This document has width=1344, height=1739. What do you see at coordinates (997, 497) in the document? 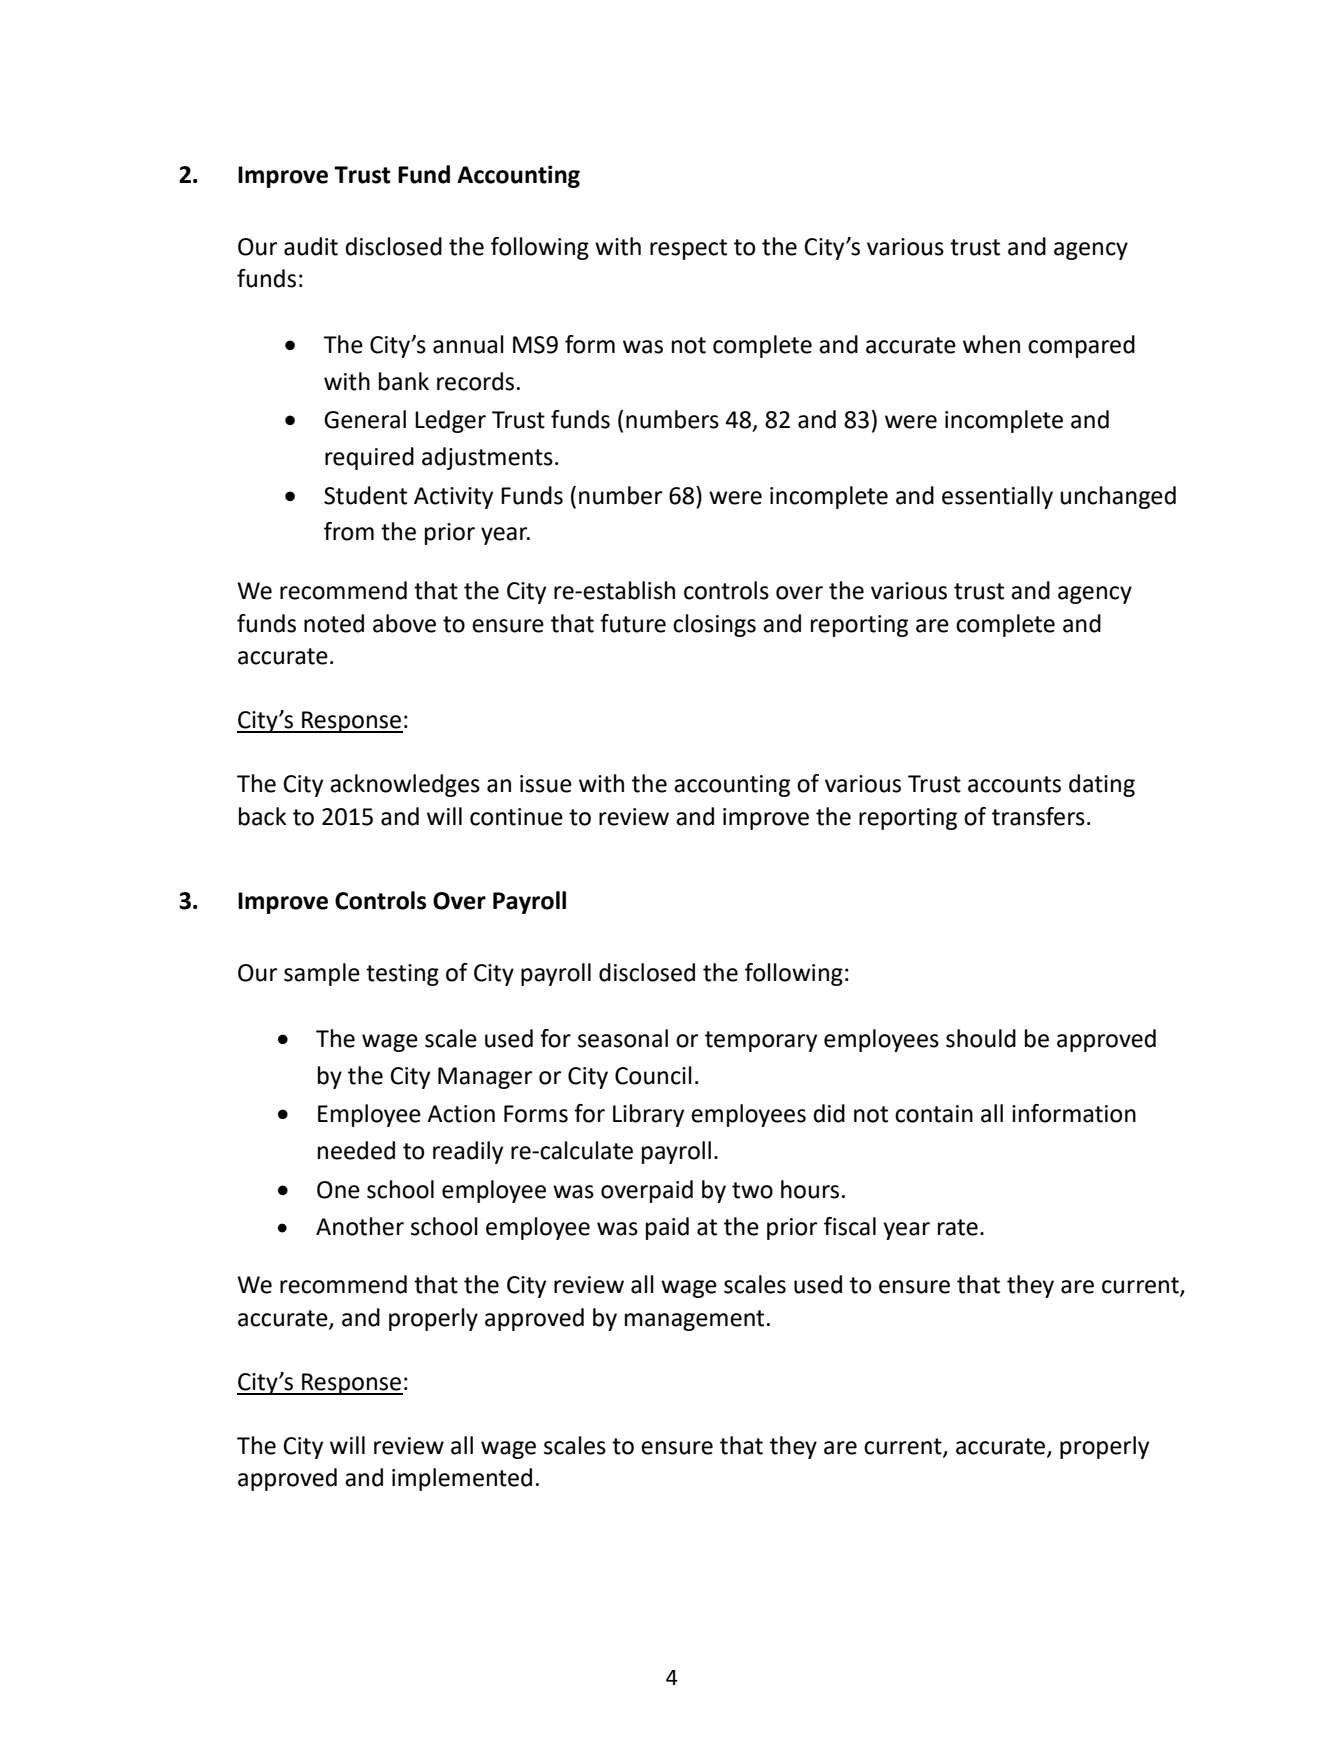
I see `essentially` at bounding box center [997, 497].
